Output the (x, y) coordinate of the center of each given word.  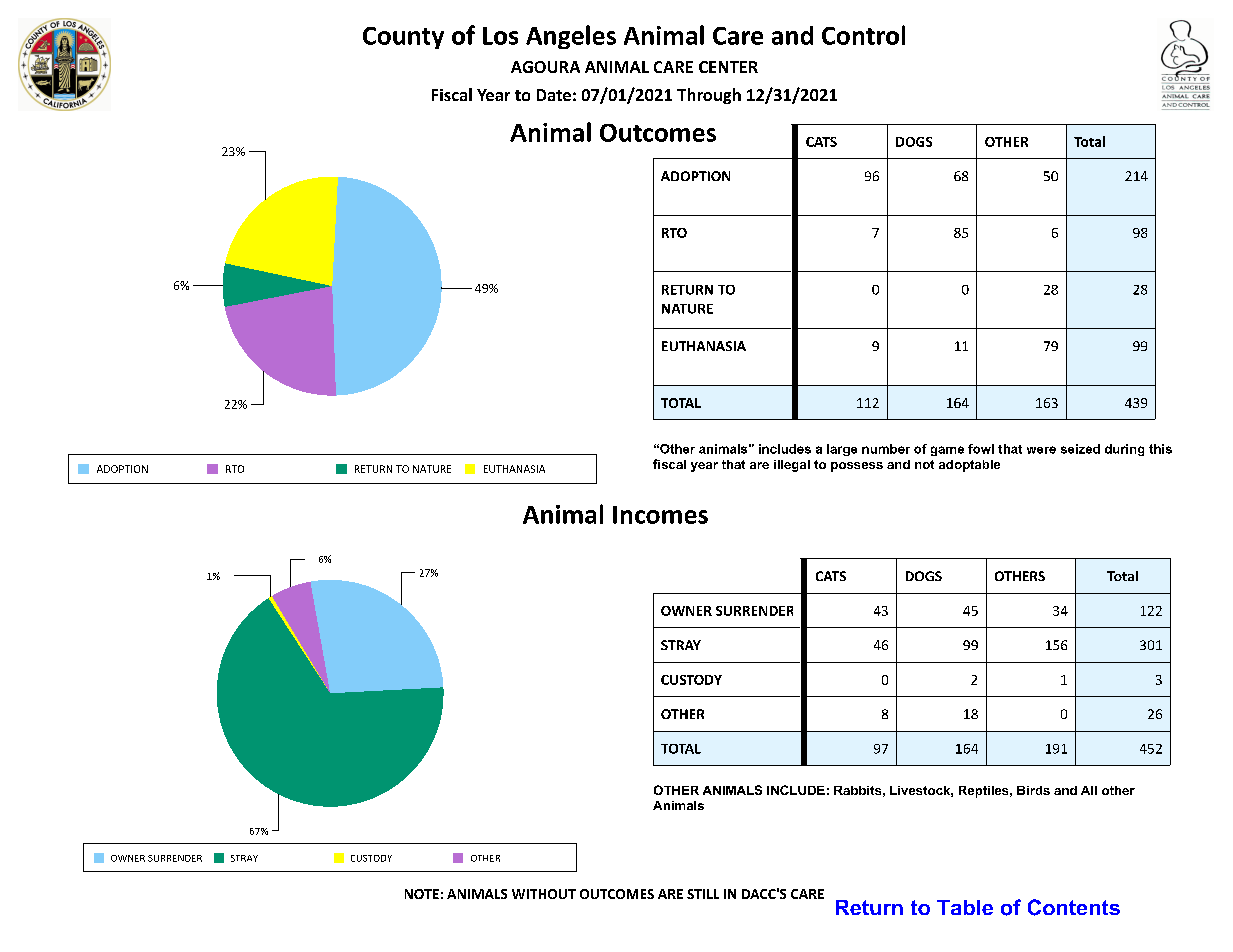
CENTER (728, 67)
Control (863, 35)
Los (500, 36)
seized (1080, 449)
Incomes (660, 515)
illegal (792, 466)
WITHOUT (544, 894)
